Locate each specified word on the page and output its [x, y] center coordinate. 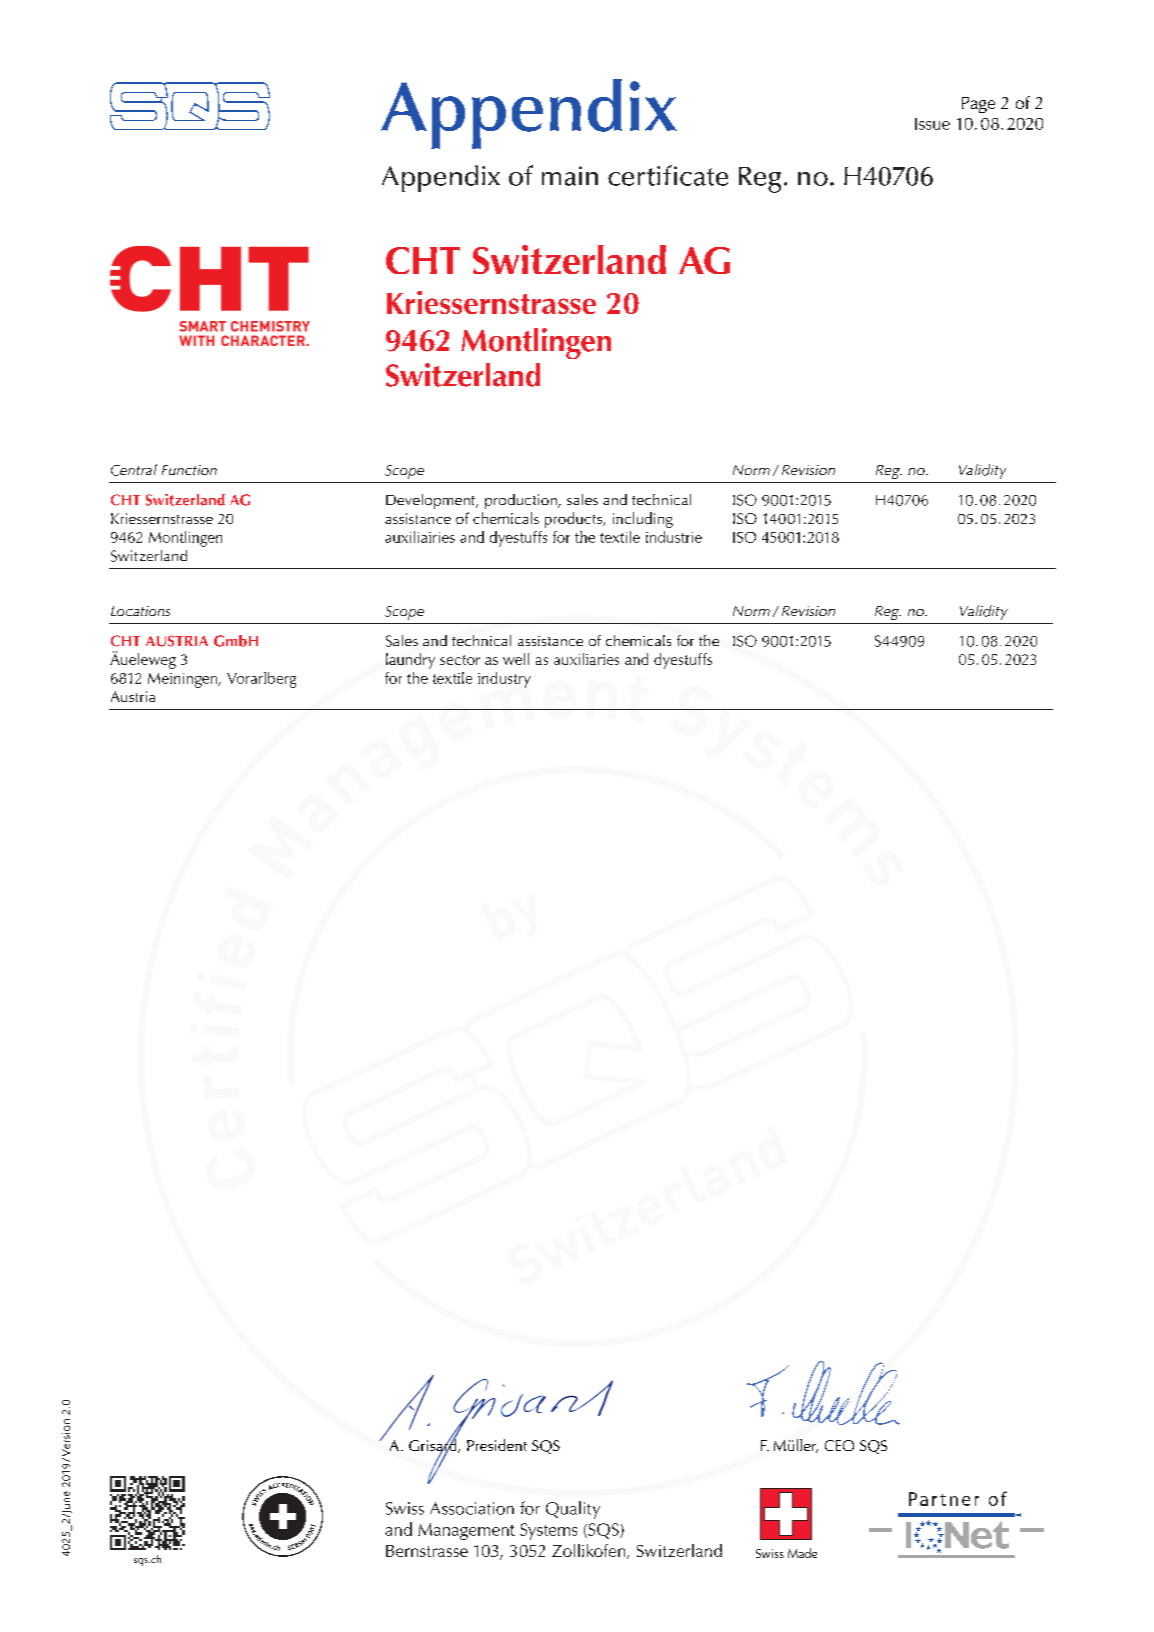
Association [472, 1508]
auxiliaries [586, 659]
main [570, 176]
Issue [932, 124]
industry [504, 680]
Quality [573, 1510]
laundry [410, 661]
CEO [839, 1445]
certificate [668, 175]
